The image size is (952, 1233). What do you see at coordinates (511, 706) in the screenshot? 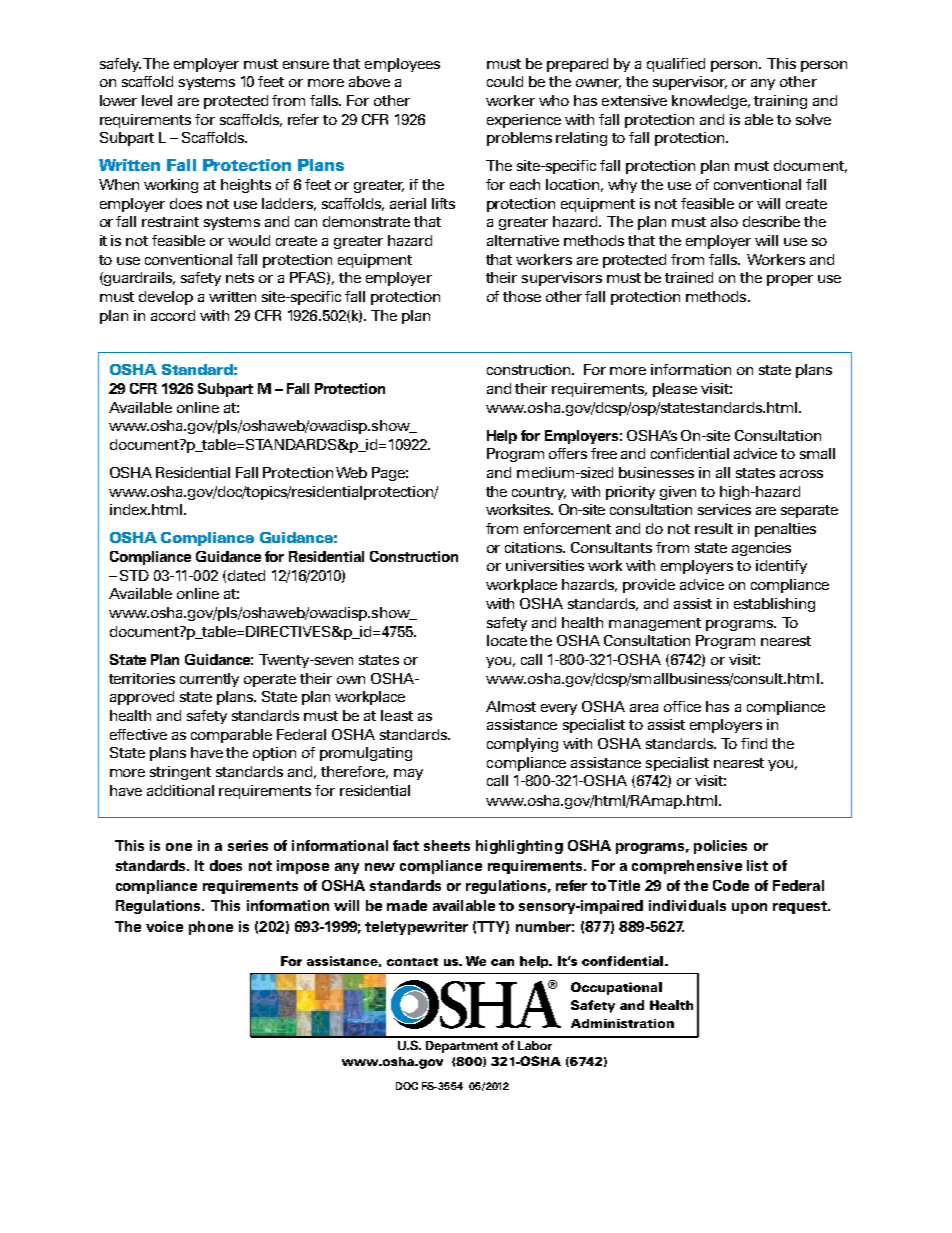
I see `Almost` at bounding box center [511, 706].
